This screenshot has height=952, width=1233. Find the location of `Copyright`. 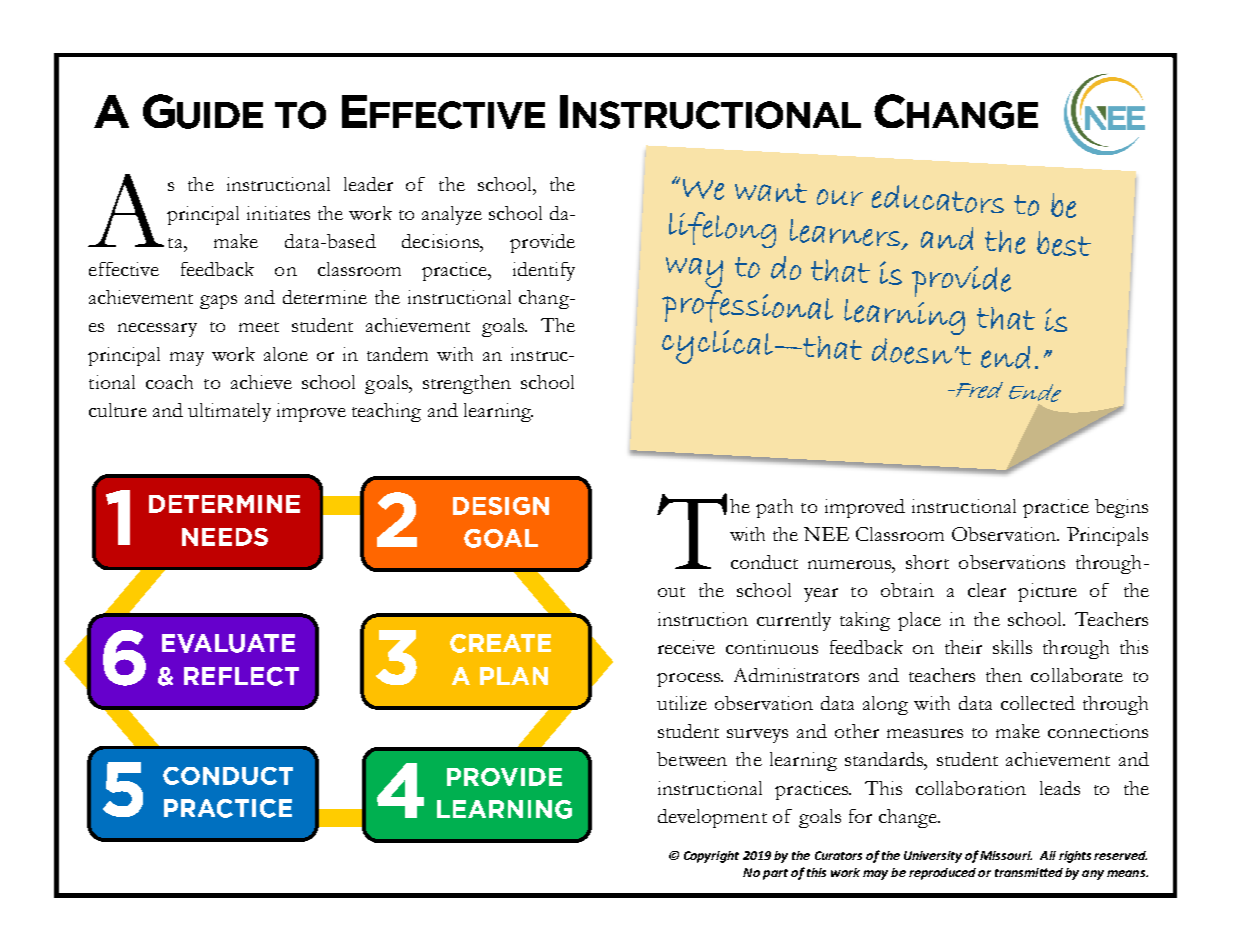

Copyright is located at coordinates (711, 857).
